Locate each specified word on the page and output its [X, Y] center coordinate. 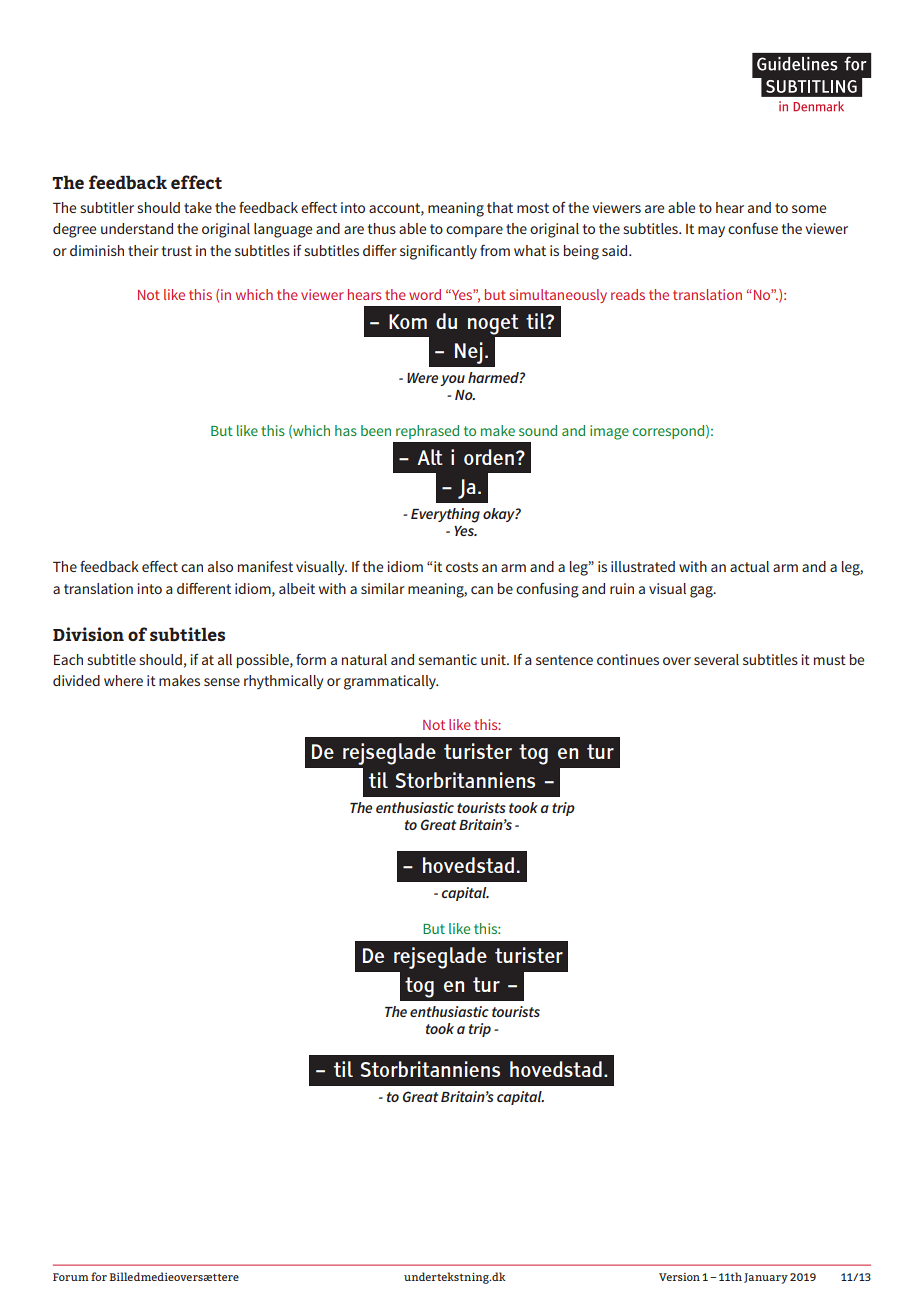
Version [679, 1277]
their [143, 250]
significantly [438, 252]
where [123, 680]
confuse [753, 228]
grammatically [391, 682]
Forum [71, 1277]
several [716, 659]
